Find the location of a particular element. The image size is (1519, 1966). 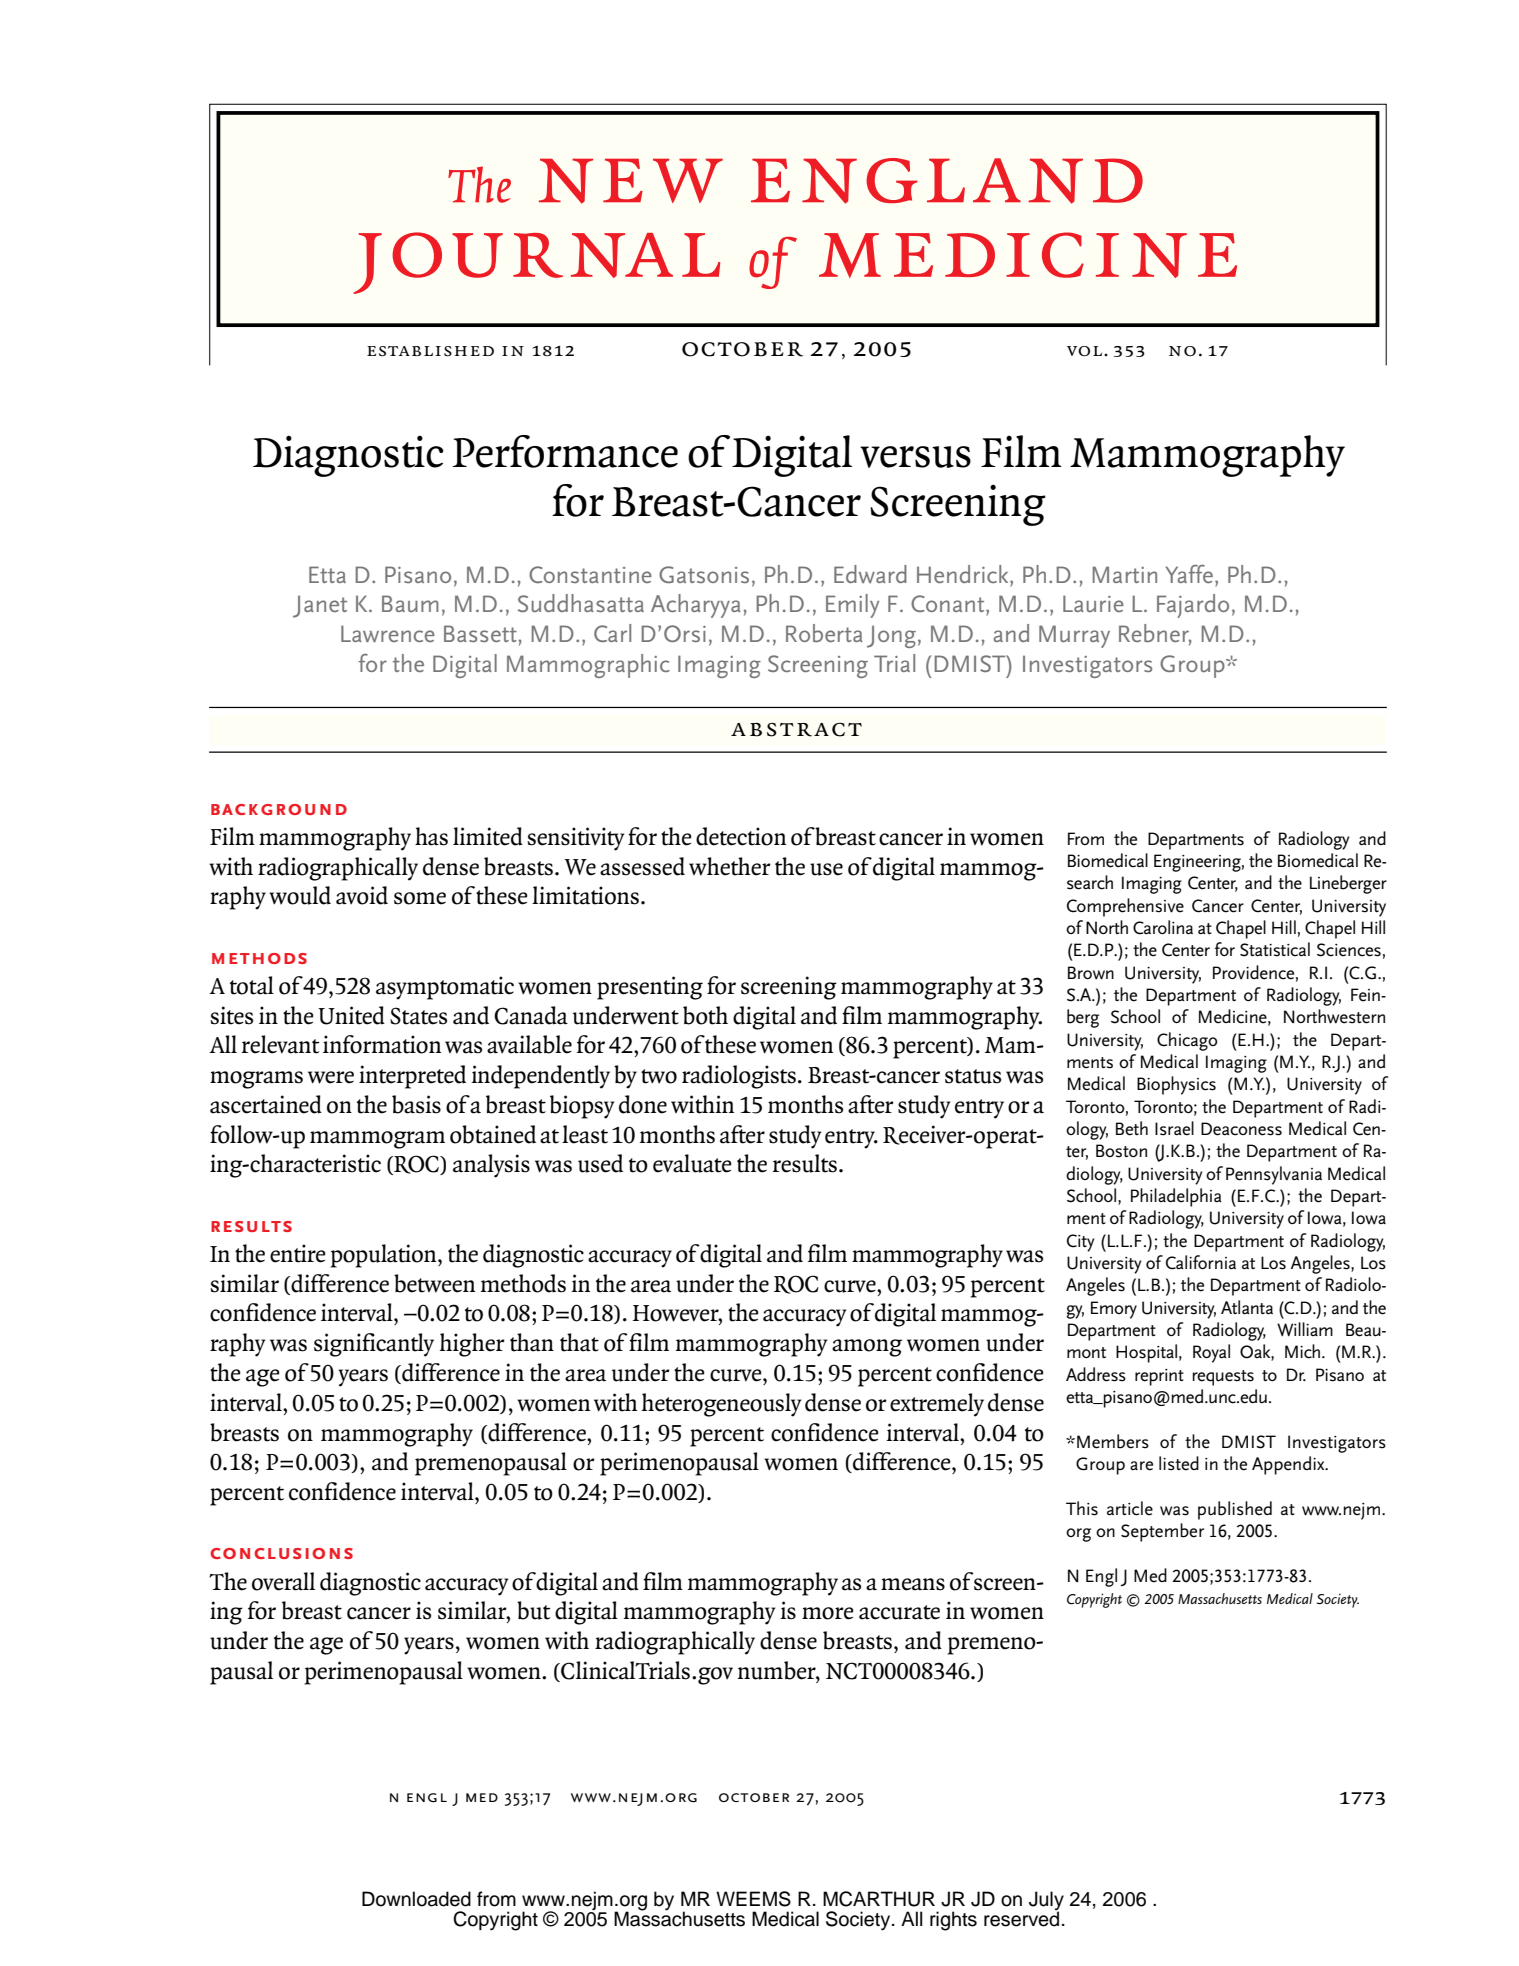

information is located at coordinates (382, 1044).
